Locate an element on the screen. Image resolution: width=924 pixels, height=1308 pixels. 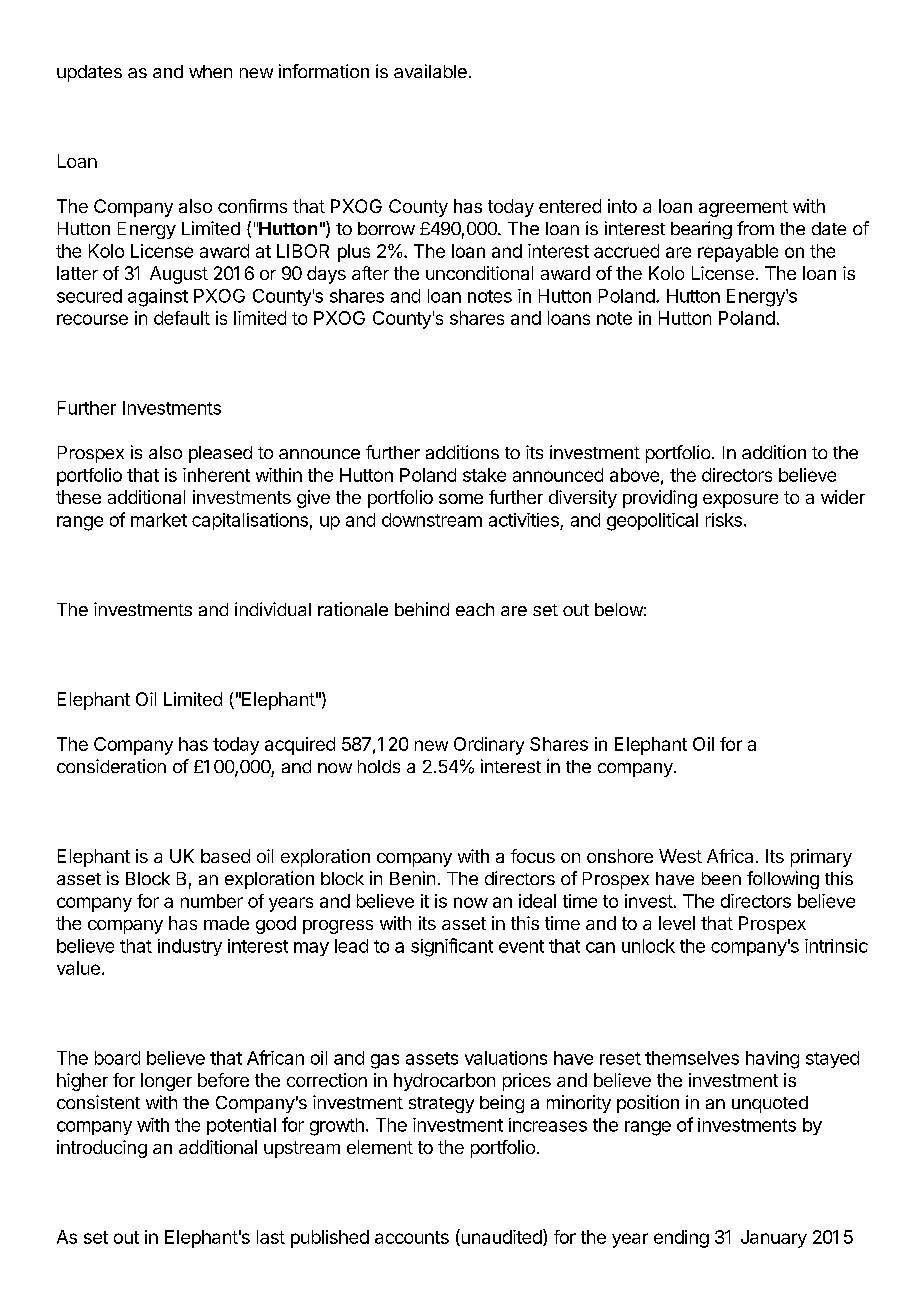
agreement is located at coordinates (743, 208).
